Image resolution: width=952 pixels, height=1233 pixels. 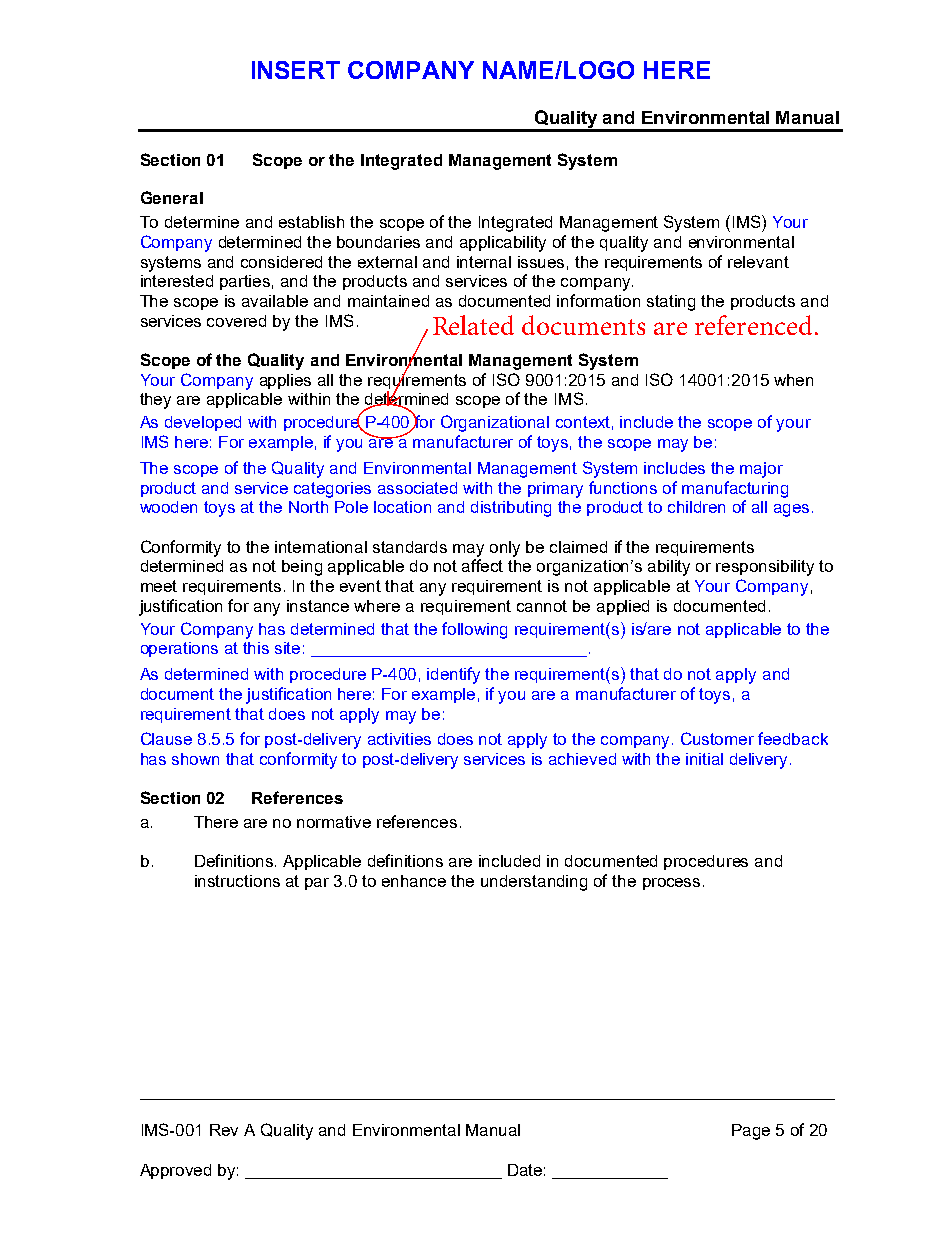 What do you see at coordinates (751, 1132) in the screenshot?
I see `Page` at bounding box center [751, 1132].
